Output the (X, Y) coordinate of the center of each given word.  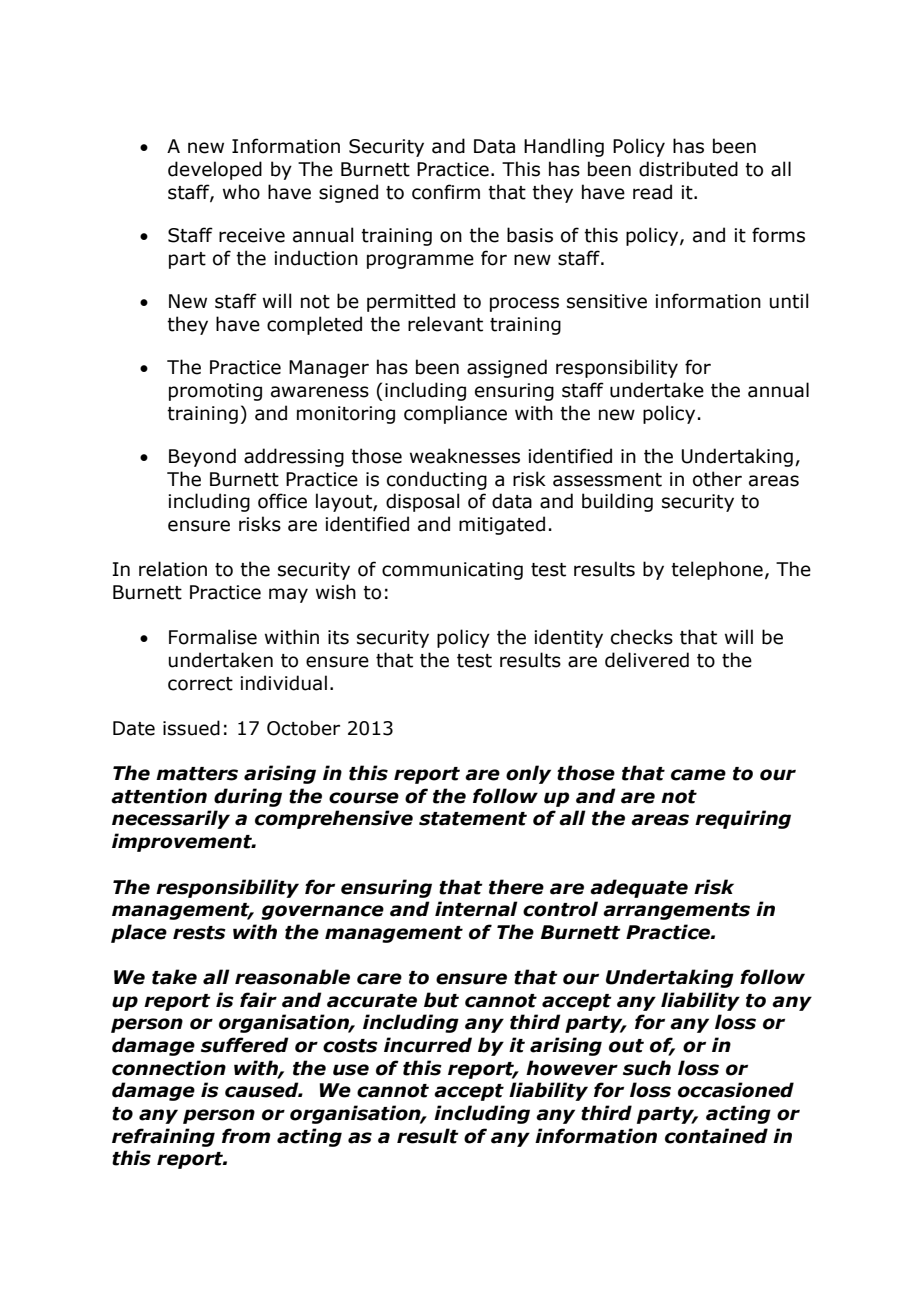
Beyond (202, 457)
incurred (428, 1045)
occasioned (736, 1090)
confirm (446, 192)
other (717, 479)
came (698, 775)
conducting (437, 480)
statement (473, 819)
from (246, 1136)
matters (197, 774)
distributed (688, 169)
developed (215, 170)
